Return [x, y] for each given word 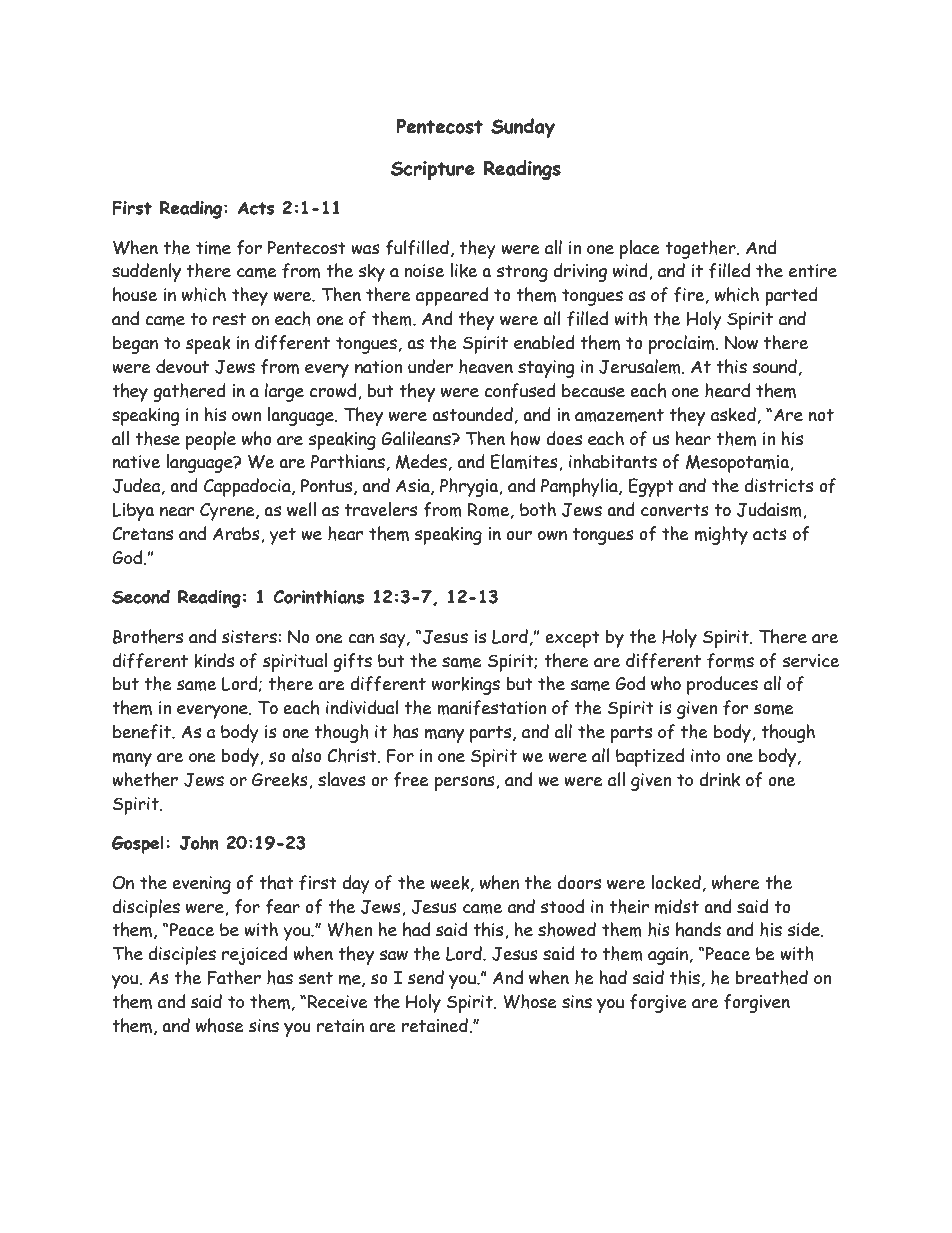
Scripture [433, 170]
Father [234, 977]
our [519, 536]
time [213, 248]
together [701, 249]
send [426, 977]
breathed [772, 977]
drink [719, 779]
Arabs [237, 535]
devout [182, 366]
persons [466, 783]
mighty [721, 535]
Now [741, 343]
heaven [486, 366]
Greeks [281, 781]
